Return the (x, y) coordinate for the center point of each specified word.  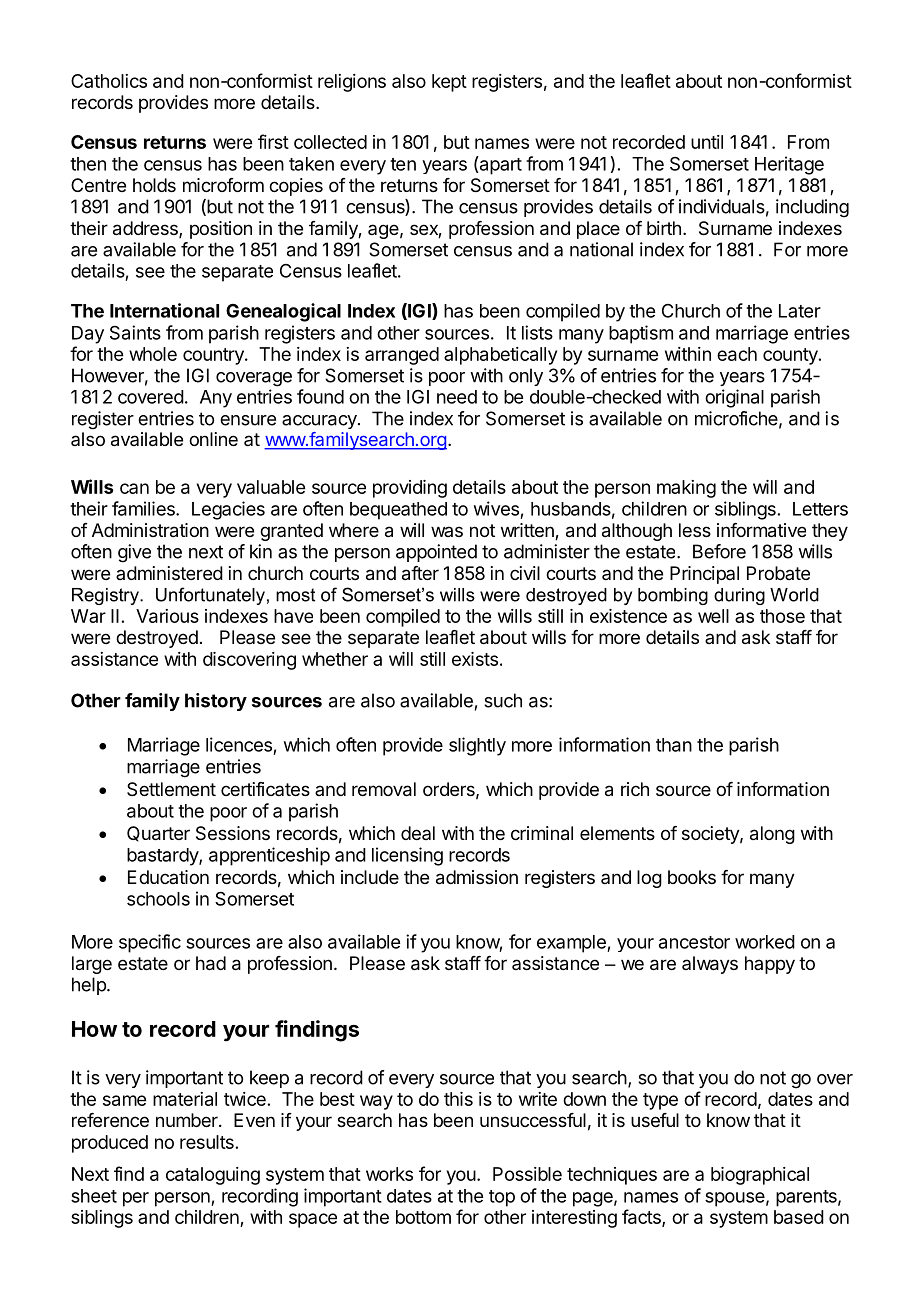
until (707, 142)
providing (410, 489)
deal (418, 833)
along (772, 835)
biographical (760, 1176)
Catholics (109, 81)
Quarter (158, 834)
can (134, 488)
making (686, 489)
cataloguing (213, 1176)
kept (449, 83)
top (502, 1198)
